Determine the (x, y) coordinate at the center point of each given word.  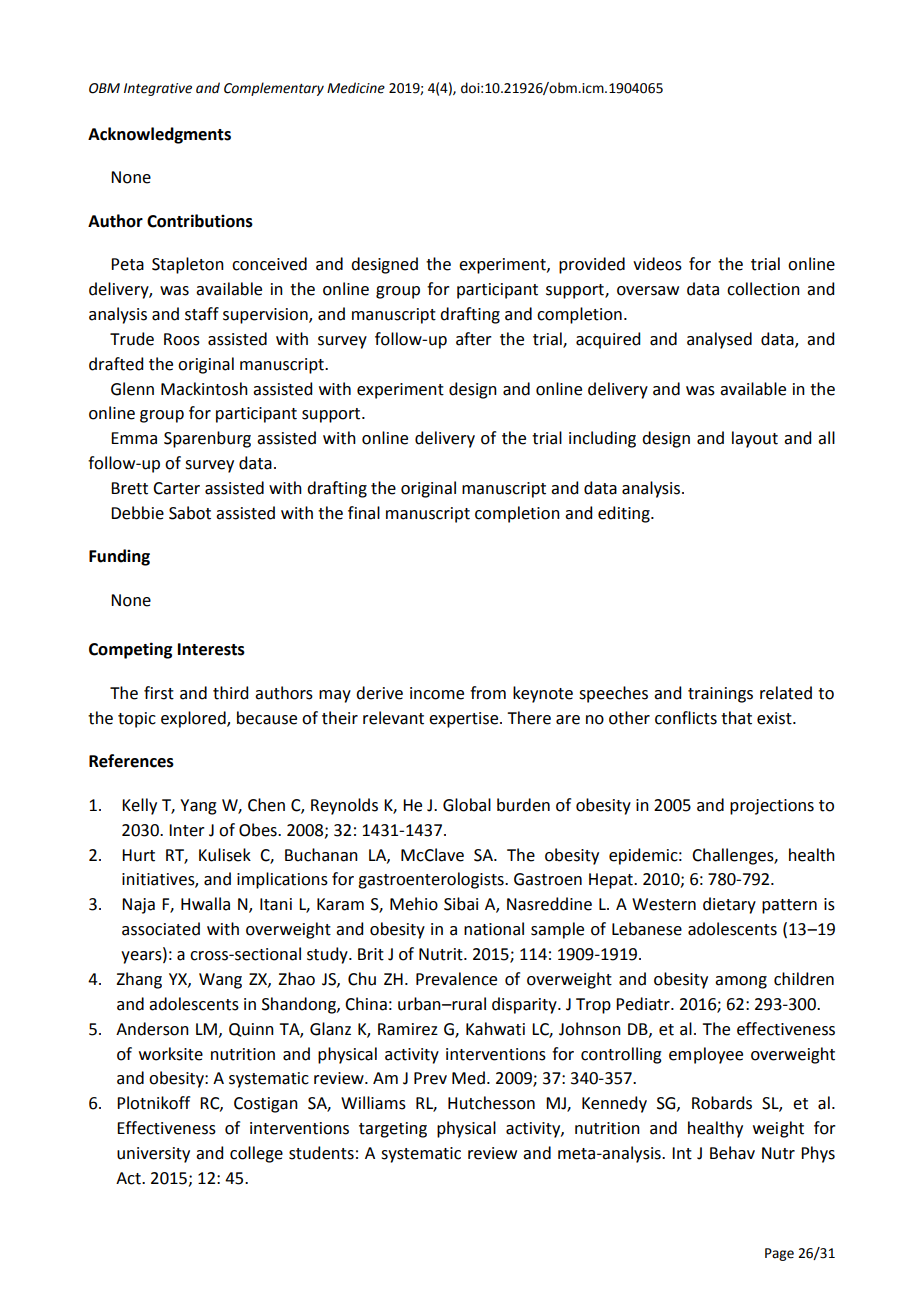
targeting (393, 1130)
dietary (729, 905)
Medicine (356, 88)
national (494, 929)
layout (755, 439)
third (230, 693)
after (474, 339)
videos (657, 264)
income (437, 693)
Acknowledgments (159, 135)
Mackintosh (204, 389)
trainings (720, 695)
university (153, 1155)
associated (161, 929)
